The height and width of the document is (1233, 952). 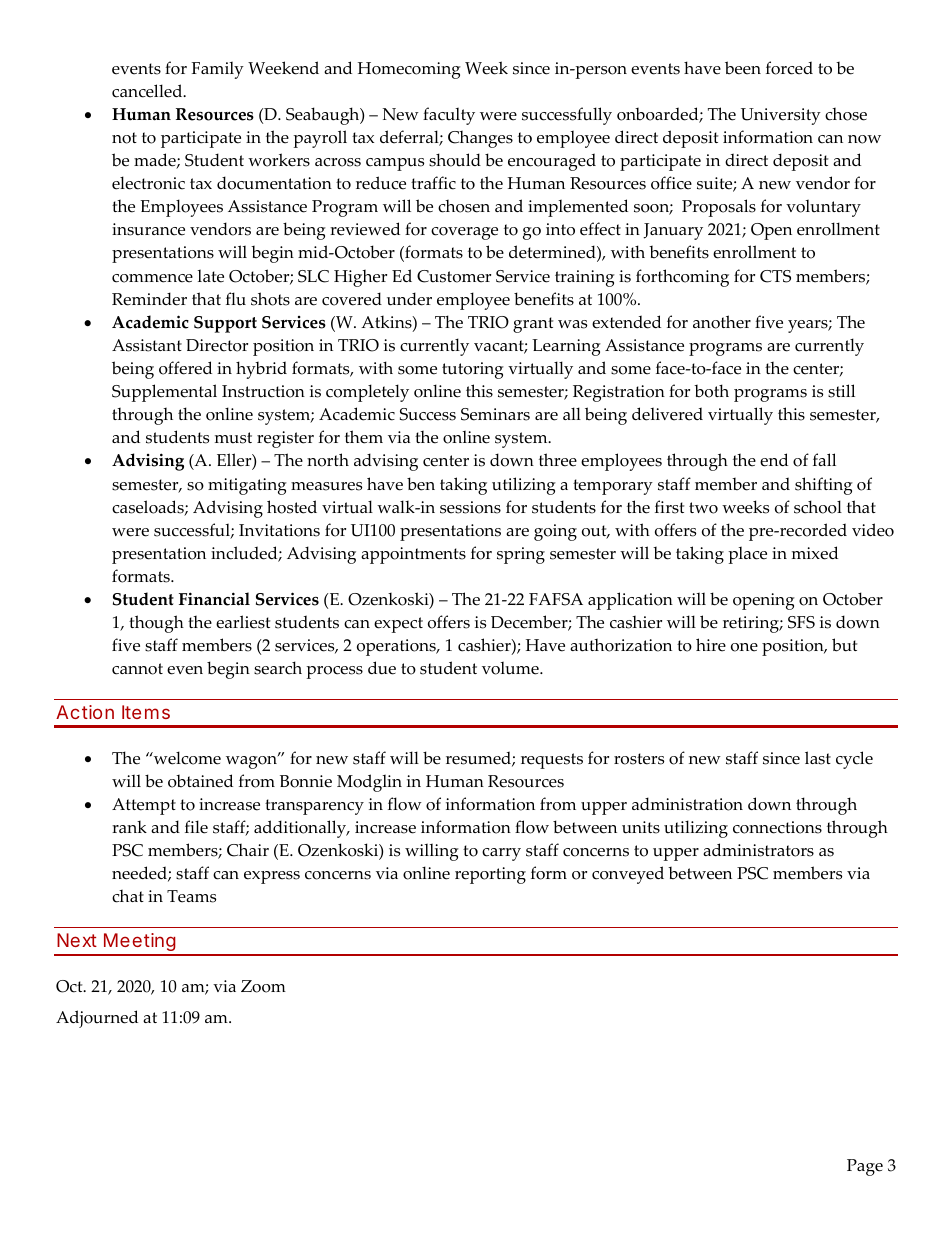 I want to click on cancelled, so click(x=148, y=91).
